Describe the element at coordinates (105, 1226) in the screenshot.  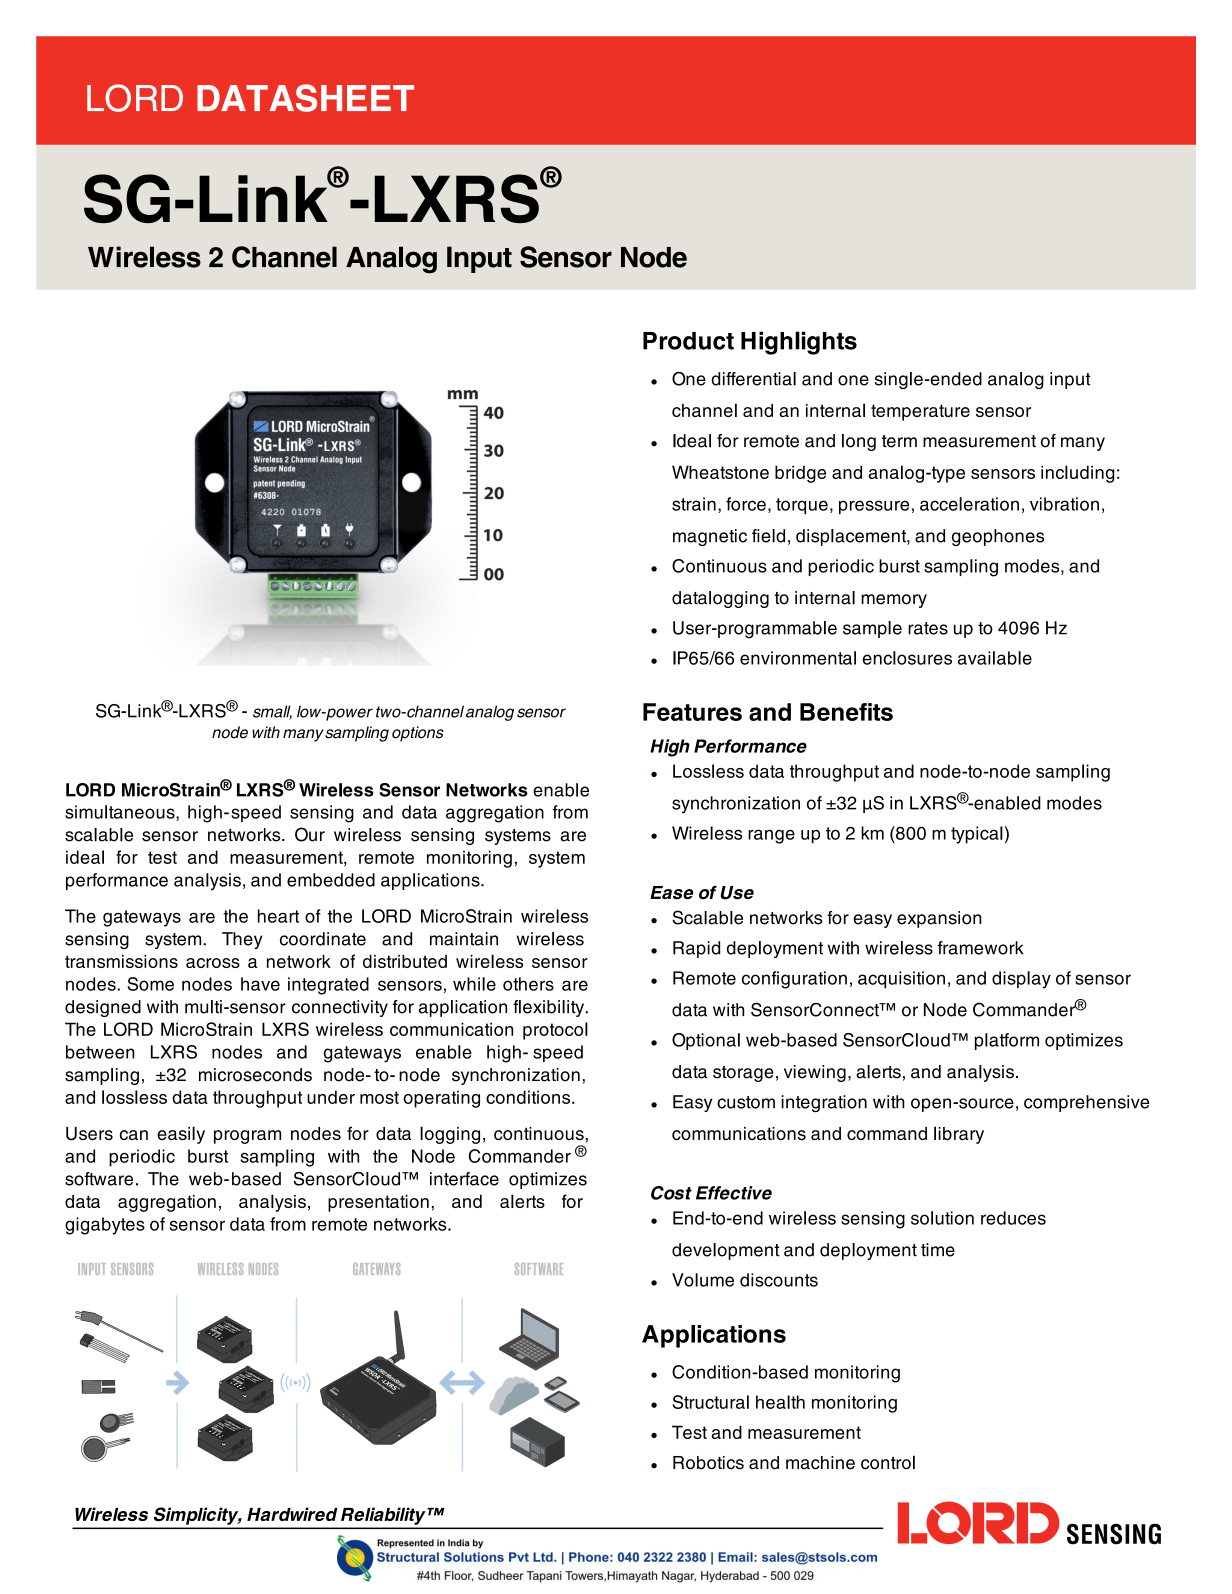
I see `gigabytes` at that location.
